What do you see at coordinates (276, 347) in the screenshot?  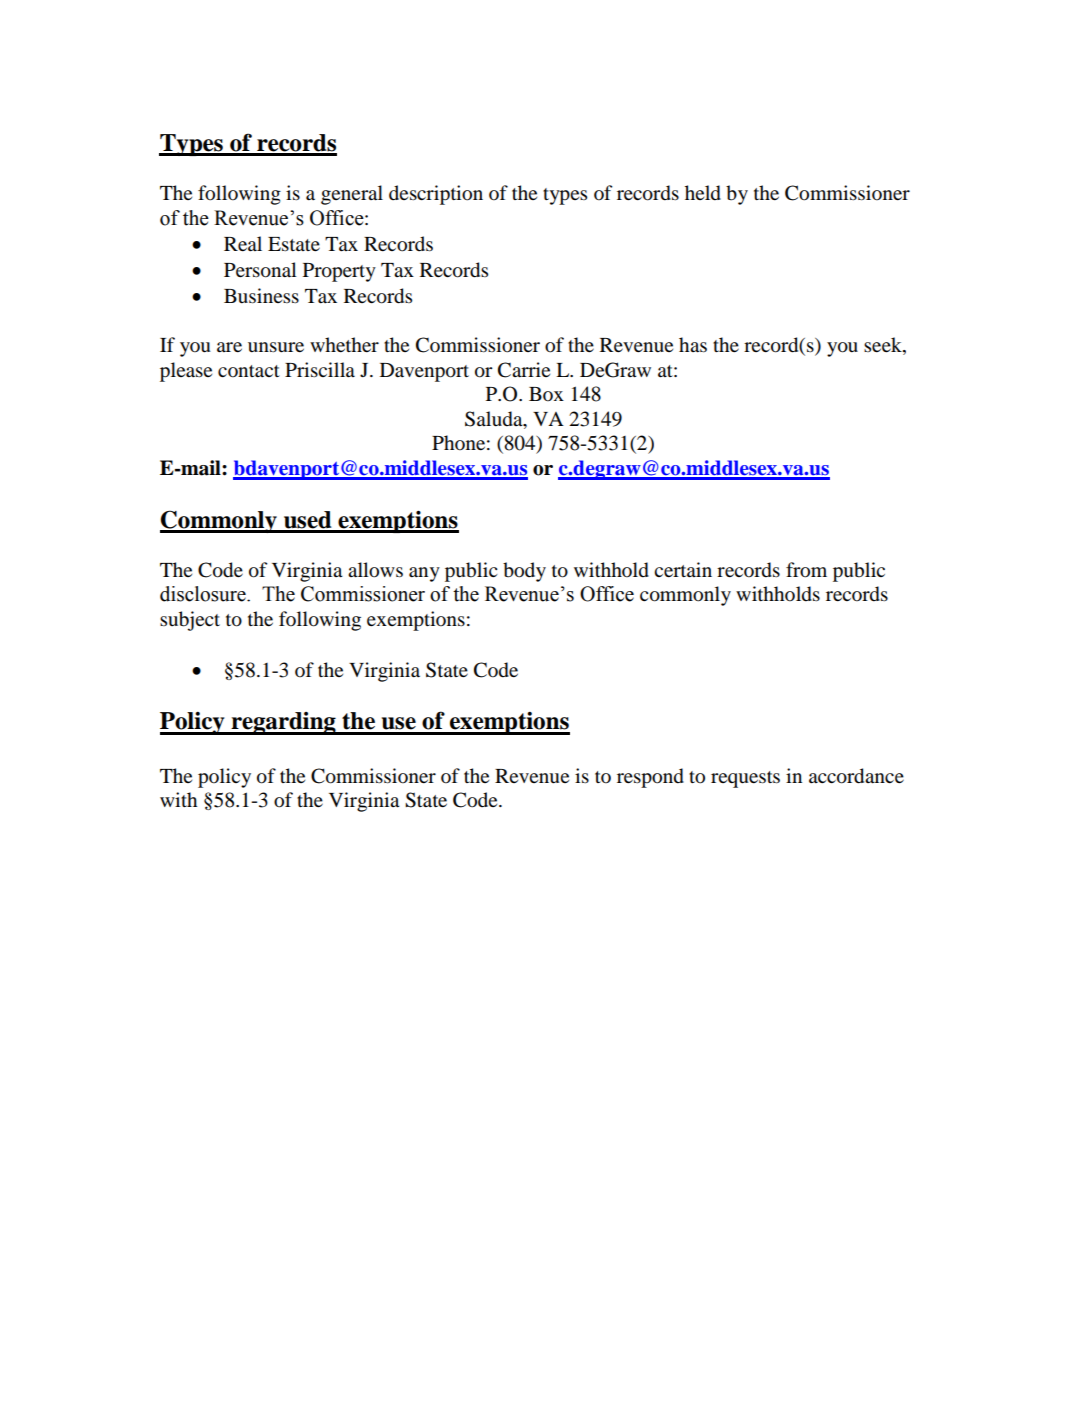 I see `unsure` at bounding box center [276, 347].
